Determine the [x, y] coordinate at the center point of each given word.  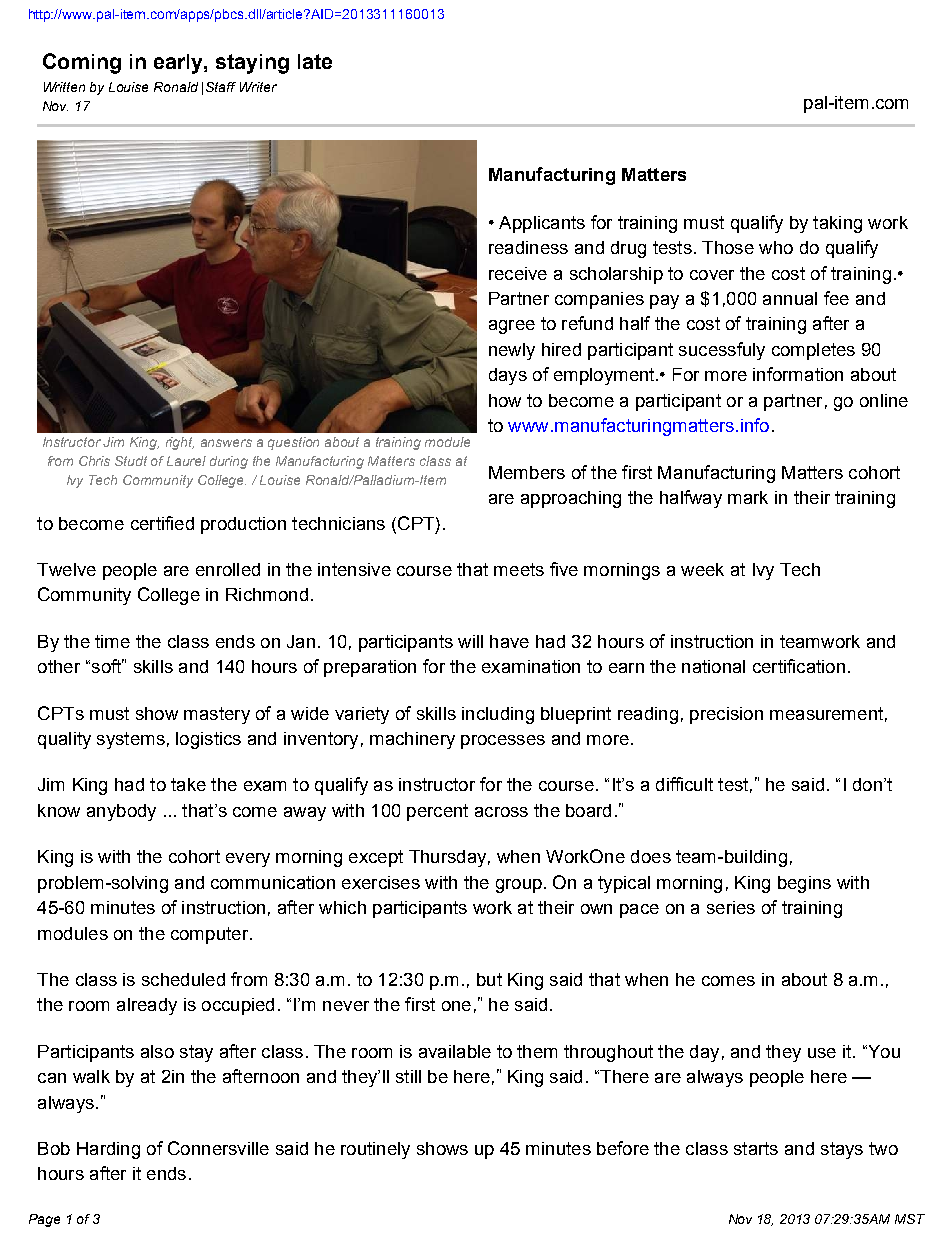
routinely [375, 1150]
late [315, 61]
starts [756, 1148]
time [112, 641]
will [470, 641]
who [776, 247]
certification [799, 666]
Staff [221, 87]
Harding [108, 1150]
